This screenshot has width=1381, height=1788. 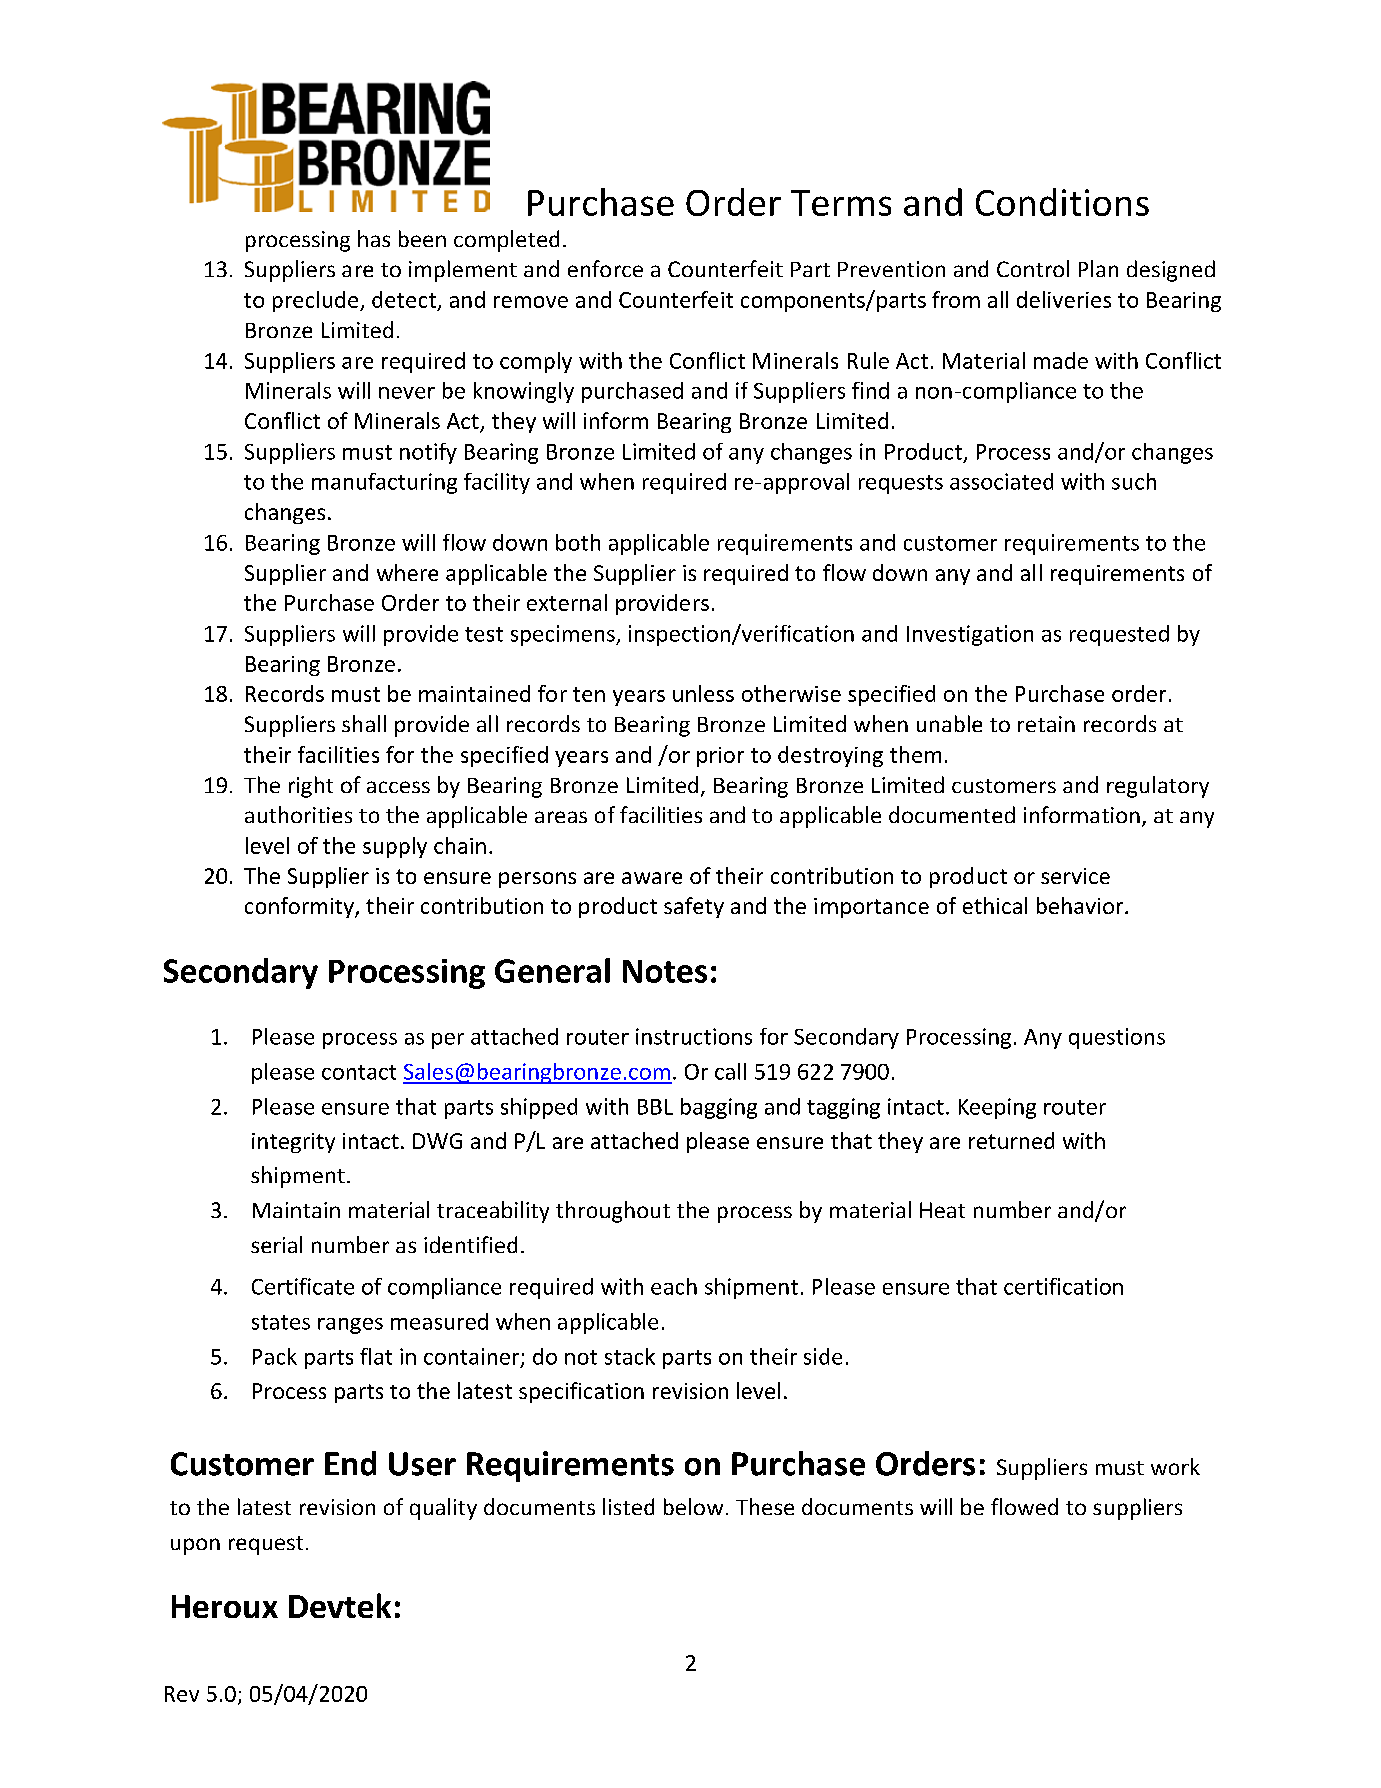 What do you see at coordinates (578, 542) in the screenshot?
I see `both` at bounding box center [578, 542].
